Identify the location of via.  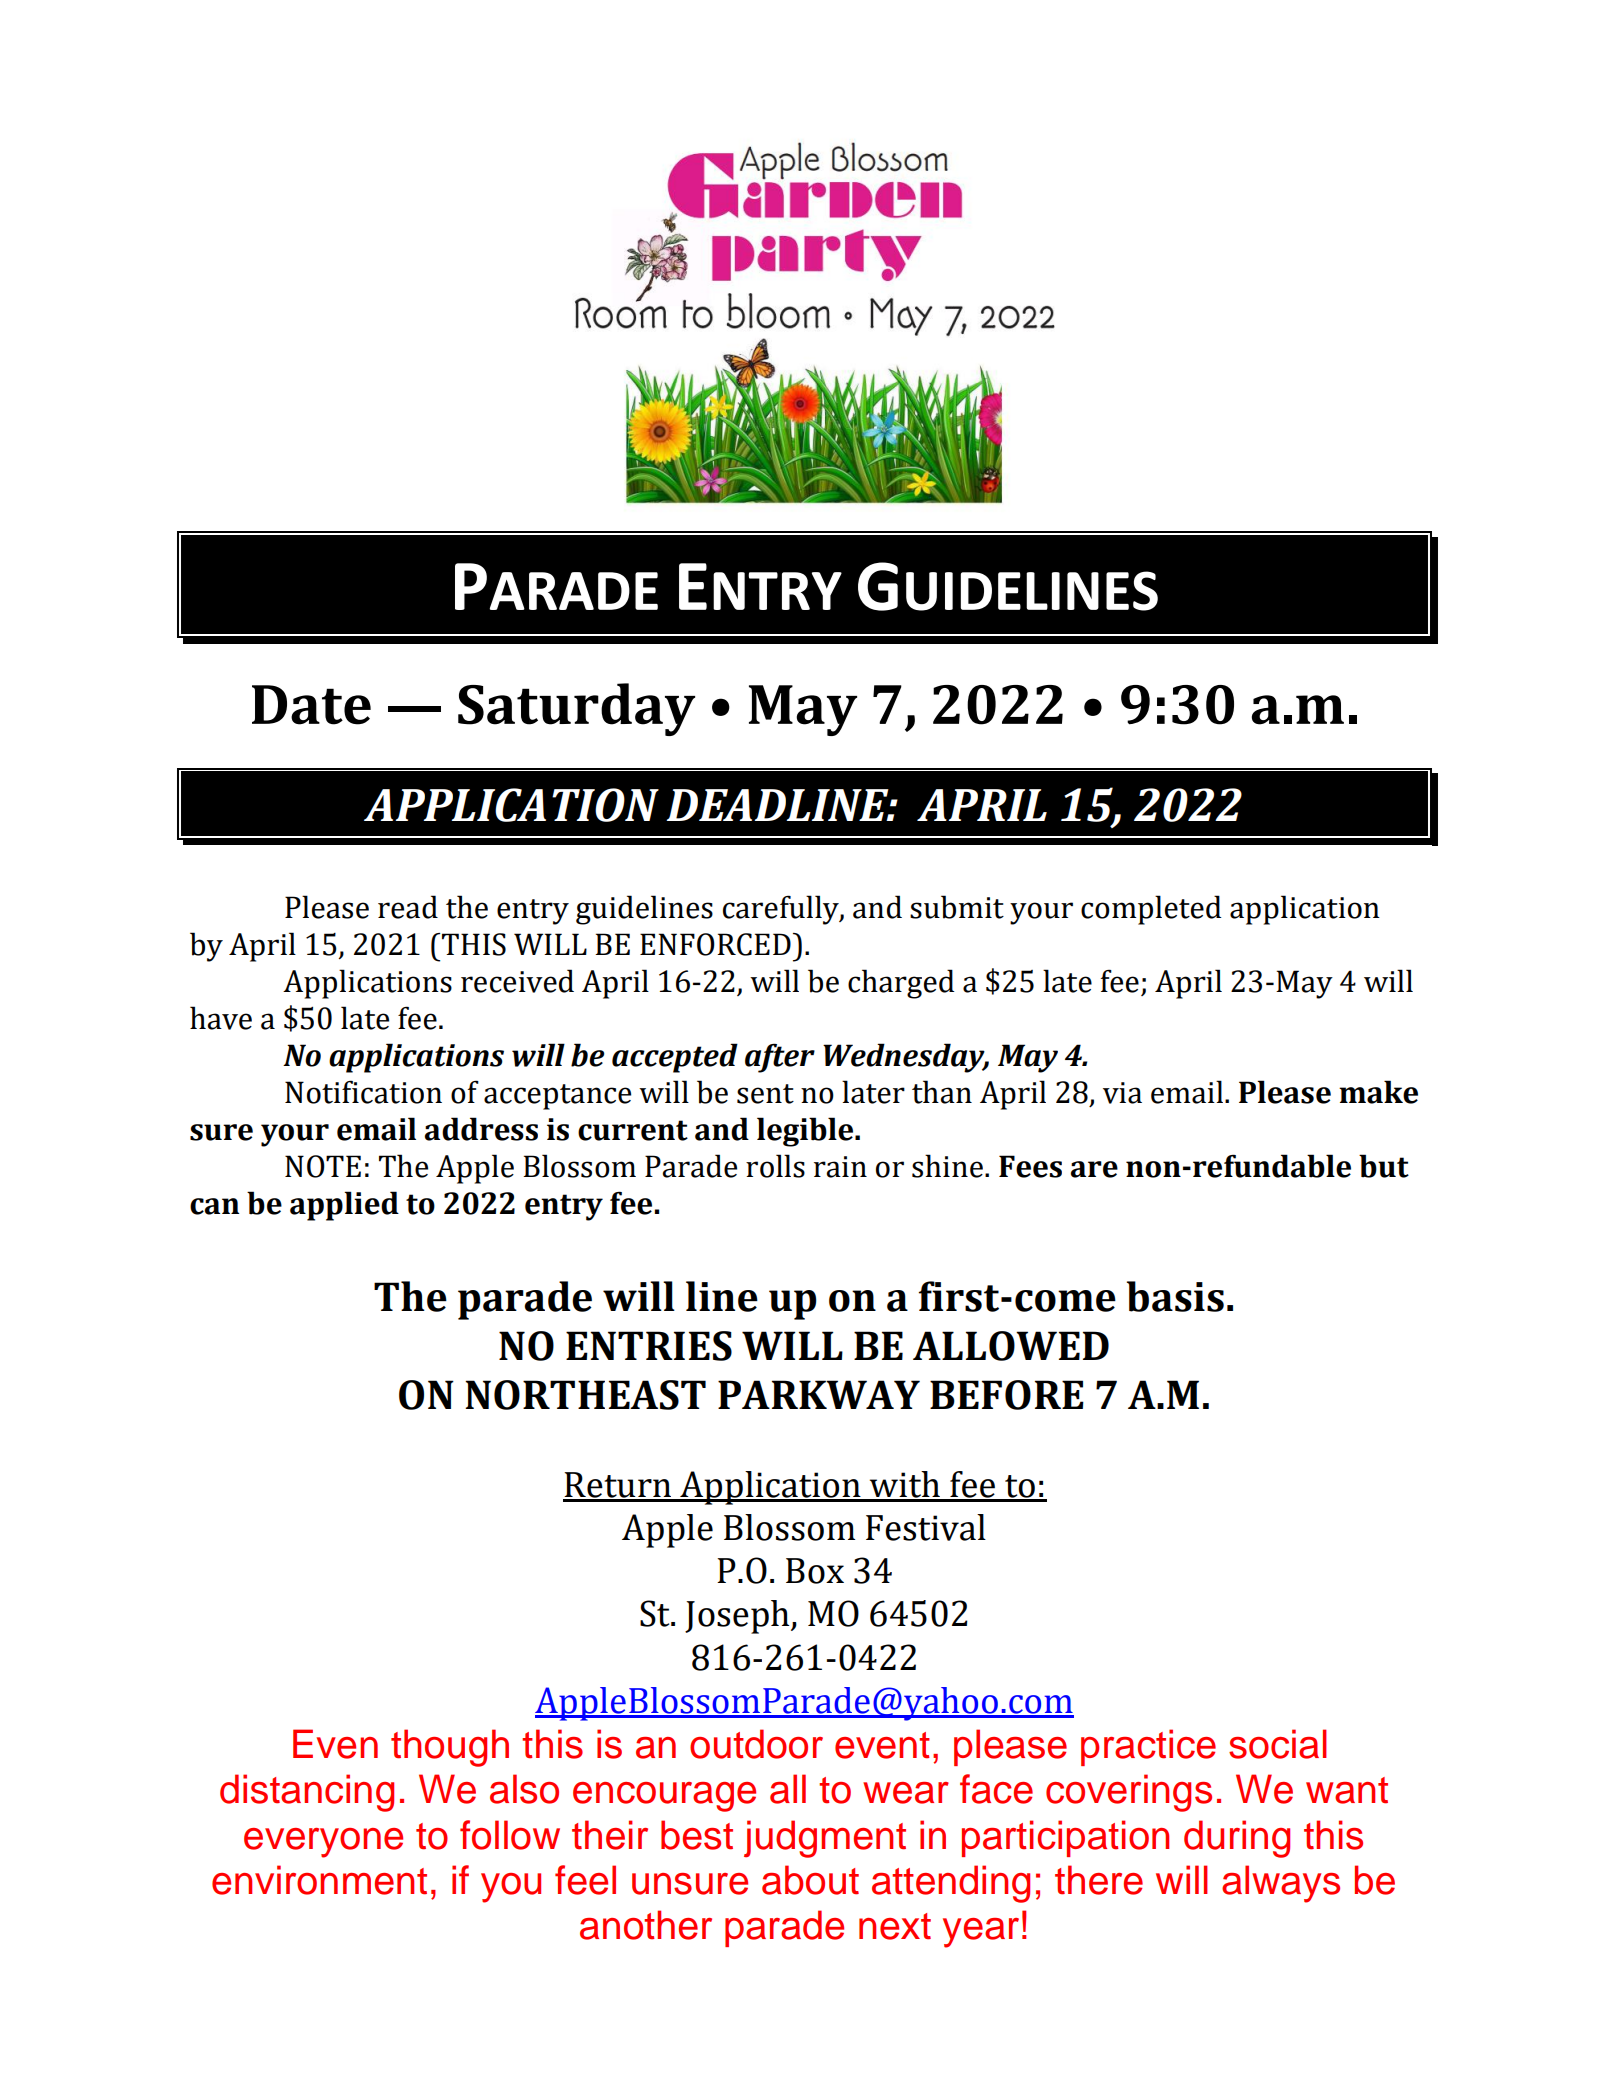
(1122, 1093).
